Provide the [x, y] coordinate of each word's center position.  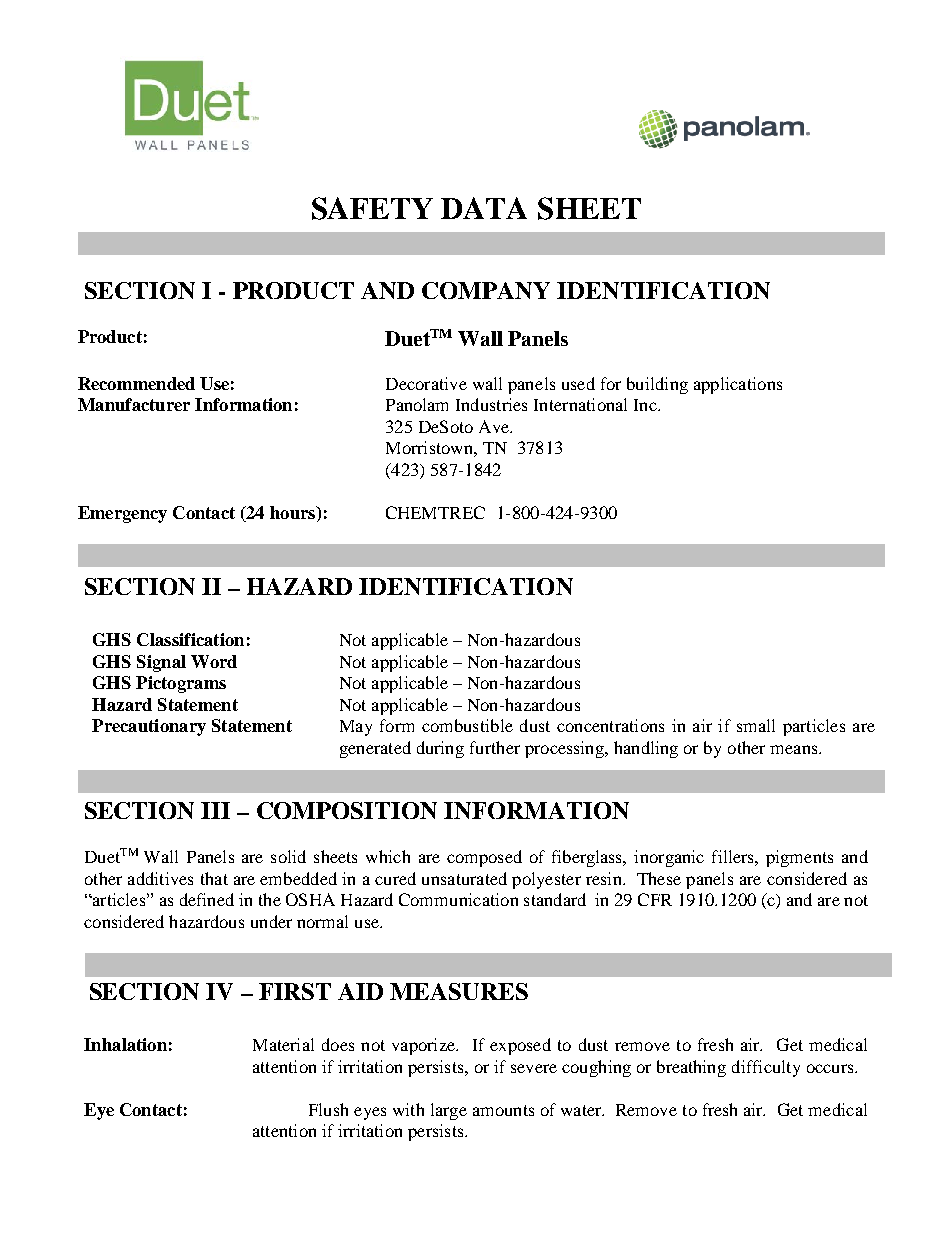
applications [738, 385]
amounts [503, 1110]
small [756, 725]
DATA [484, 208]
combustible [467, 725]
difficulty [766, 1068]
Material [283, 1044]
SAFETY [372, 208]
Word [214, 661]
